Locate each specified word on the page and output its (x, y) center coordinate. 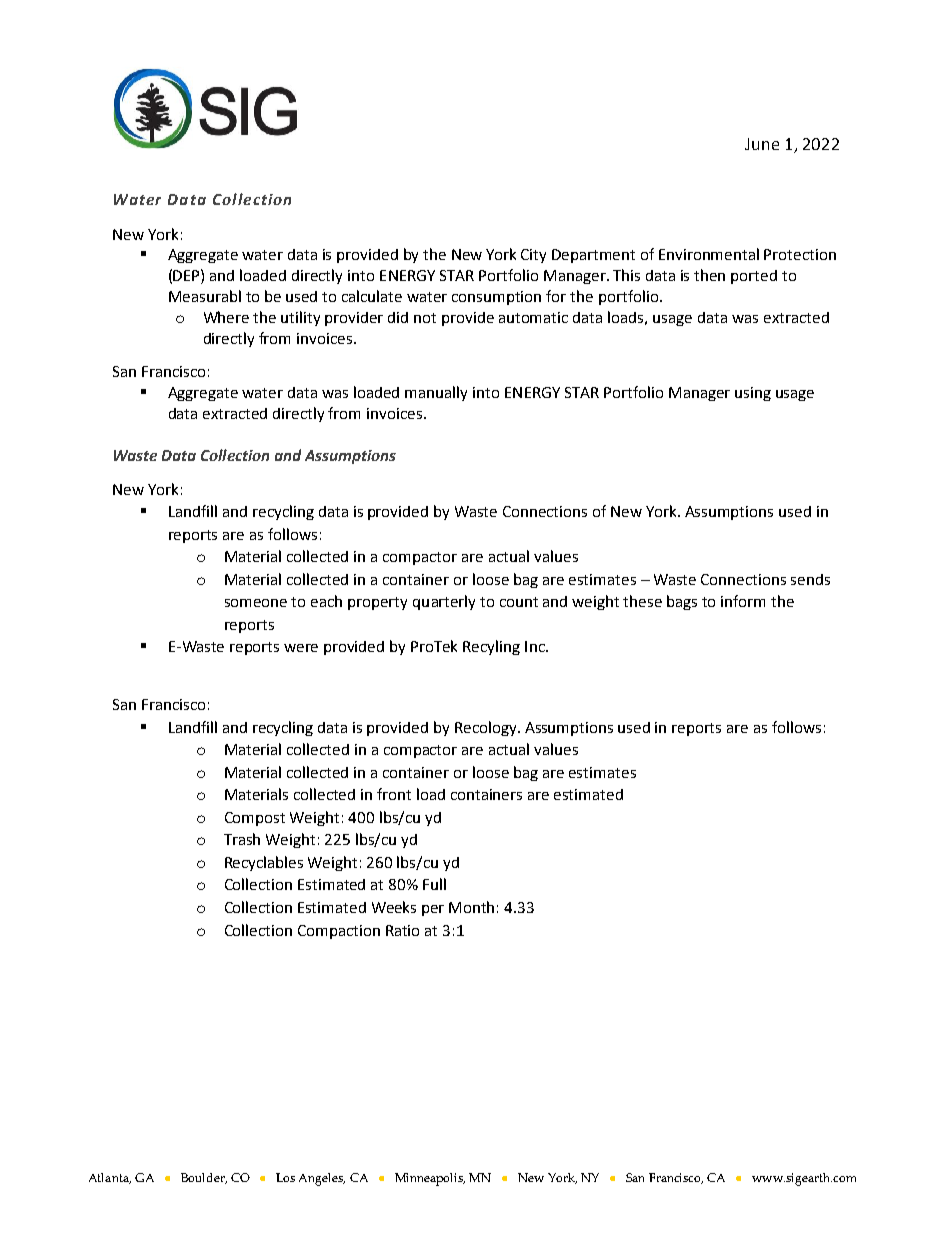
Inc (536, 646)
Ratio (402, 930)
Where (226, 317)
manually (436, 393)
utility (300, 318)
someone (256, 603)
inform (743, 601)
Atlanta (110, 1178)
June (762, 144)
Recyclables (264, 863)
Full (434, 884)
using (753, 394)
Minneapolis (430, 1179)
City (533, 256)
